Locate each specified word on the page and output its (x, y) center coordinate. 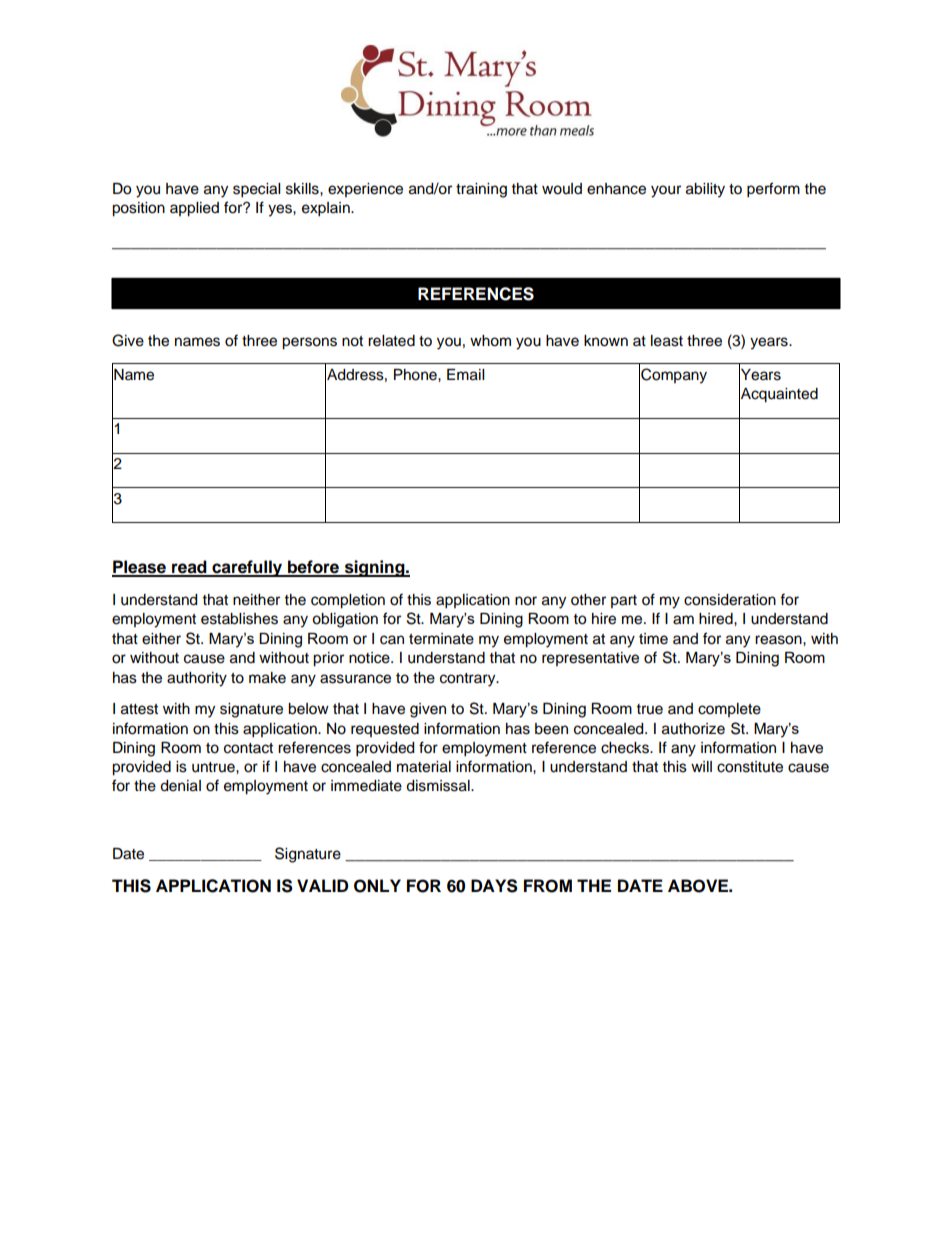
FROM (548, 886)
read (189, 568)
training (481, 190)
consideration (730, 600)
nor (526, 601)
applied (194, 209)
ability (705, 190)
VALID (322, 885)
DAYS (494, 886)
